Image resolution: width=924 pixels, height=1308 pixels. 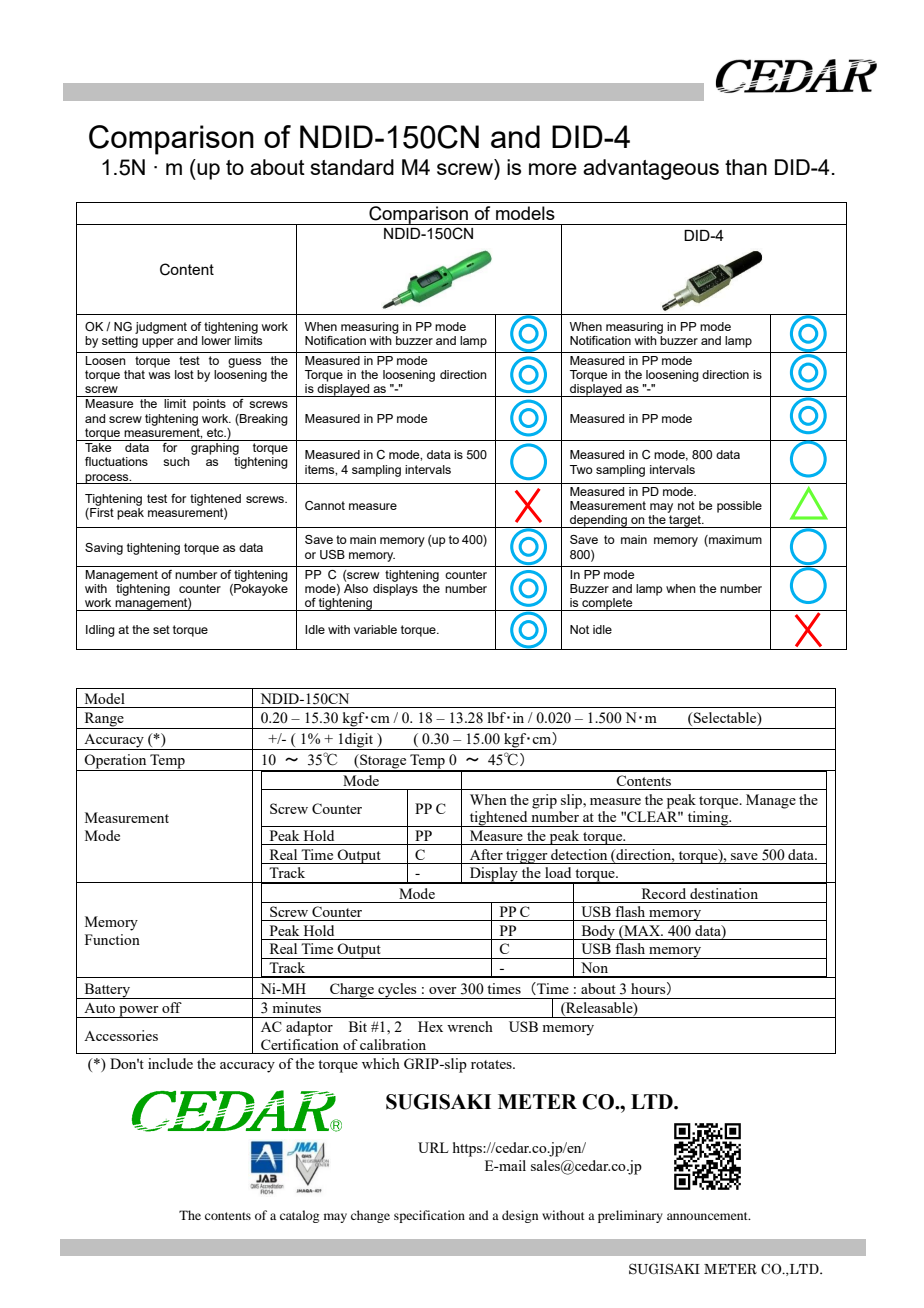 What do you see at coordinates (352, 167) in the screenshot?
I see `standard` at bounding box center [352, 167].
